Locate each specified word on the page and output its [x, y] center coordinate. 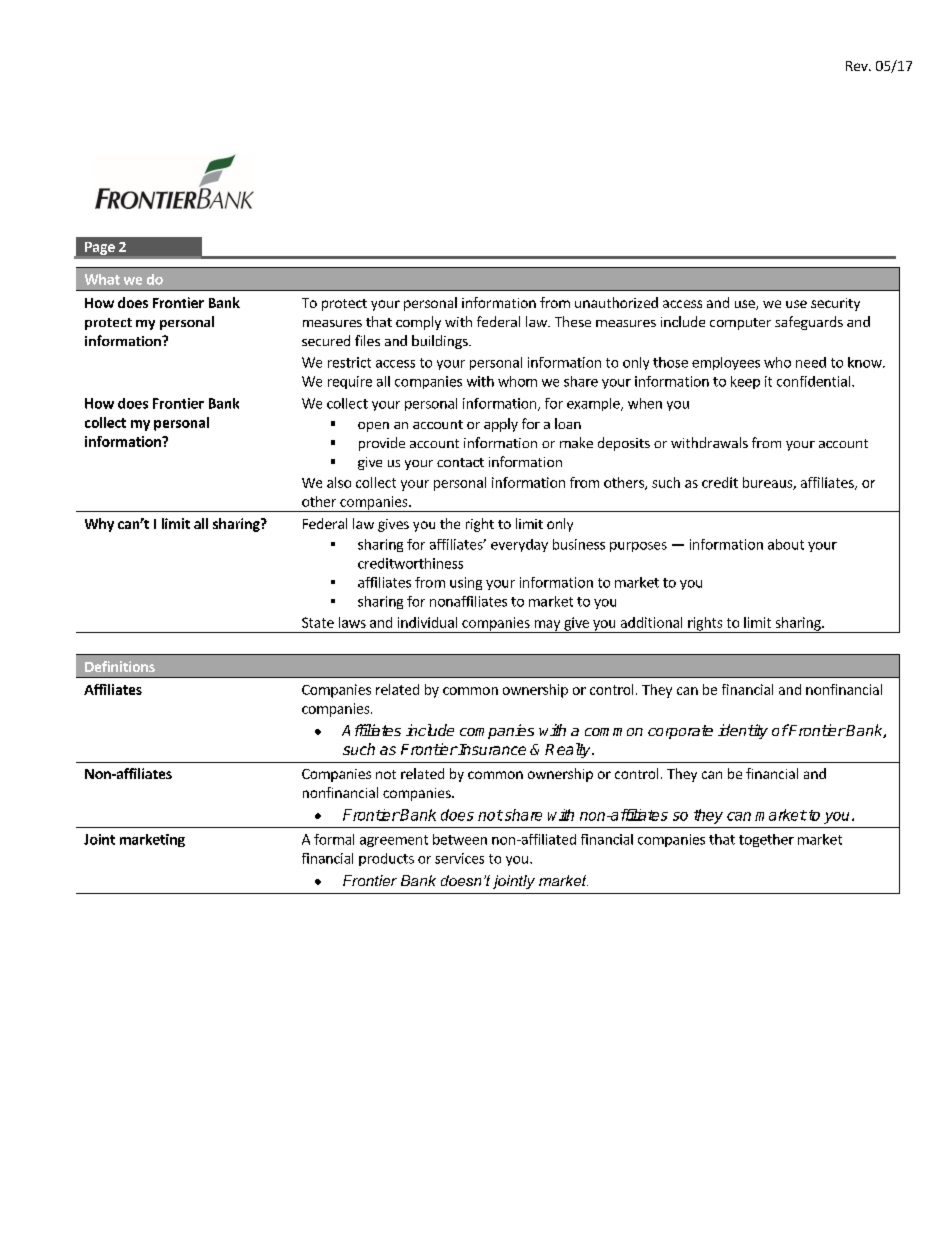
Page [100, 248]
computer [740, 324]
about [786, 544]
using [466, 583]
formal [334, 839]
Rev [858, 66]
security [835, 304]
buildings [441, 342]
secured [326, 340]
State [318, 622]
